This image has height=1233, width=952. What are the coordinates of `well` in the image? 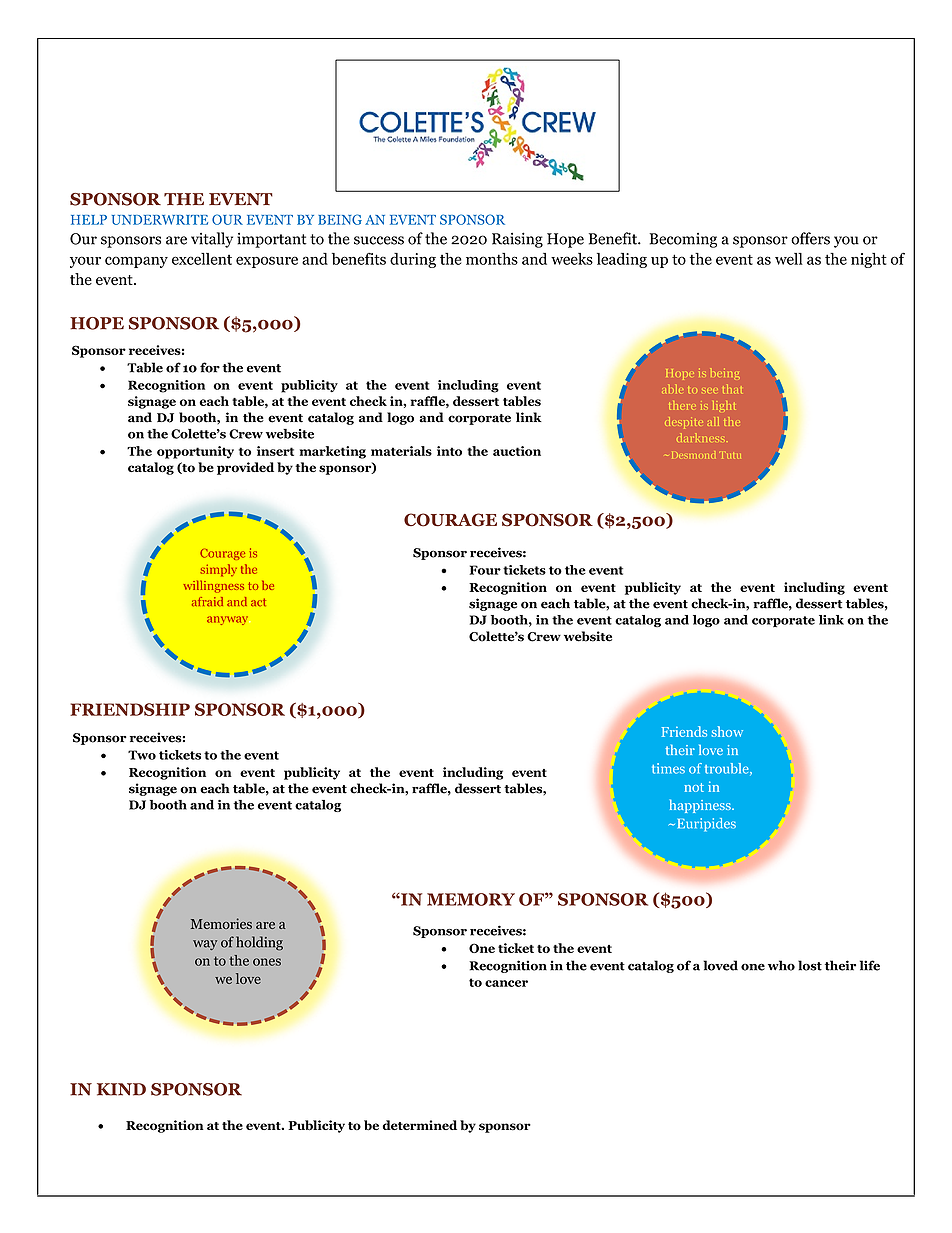 It's located at (789, 259).
